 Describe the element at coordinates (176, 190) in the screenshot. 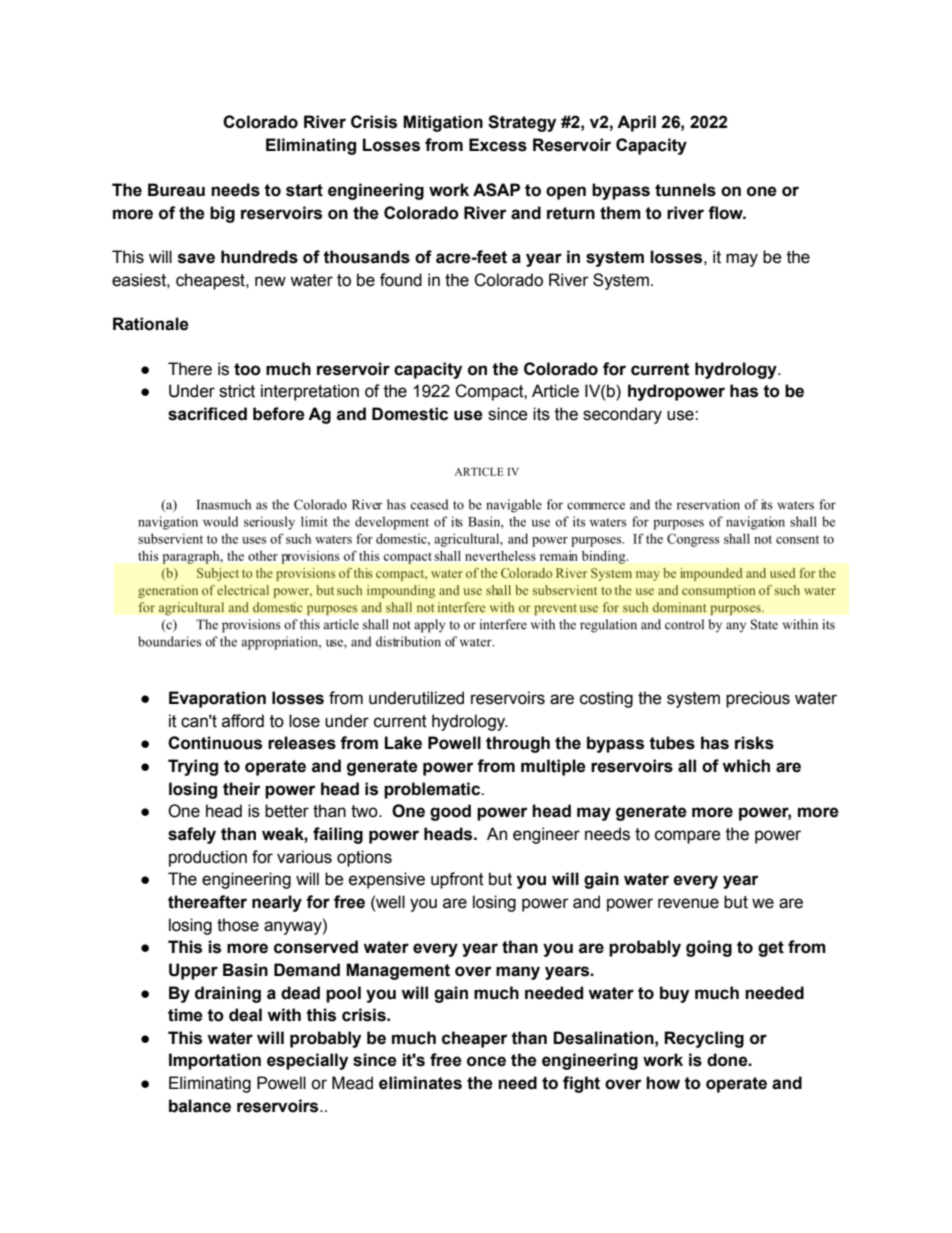

I see `Bureau` at that location.
